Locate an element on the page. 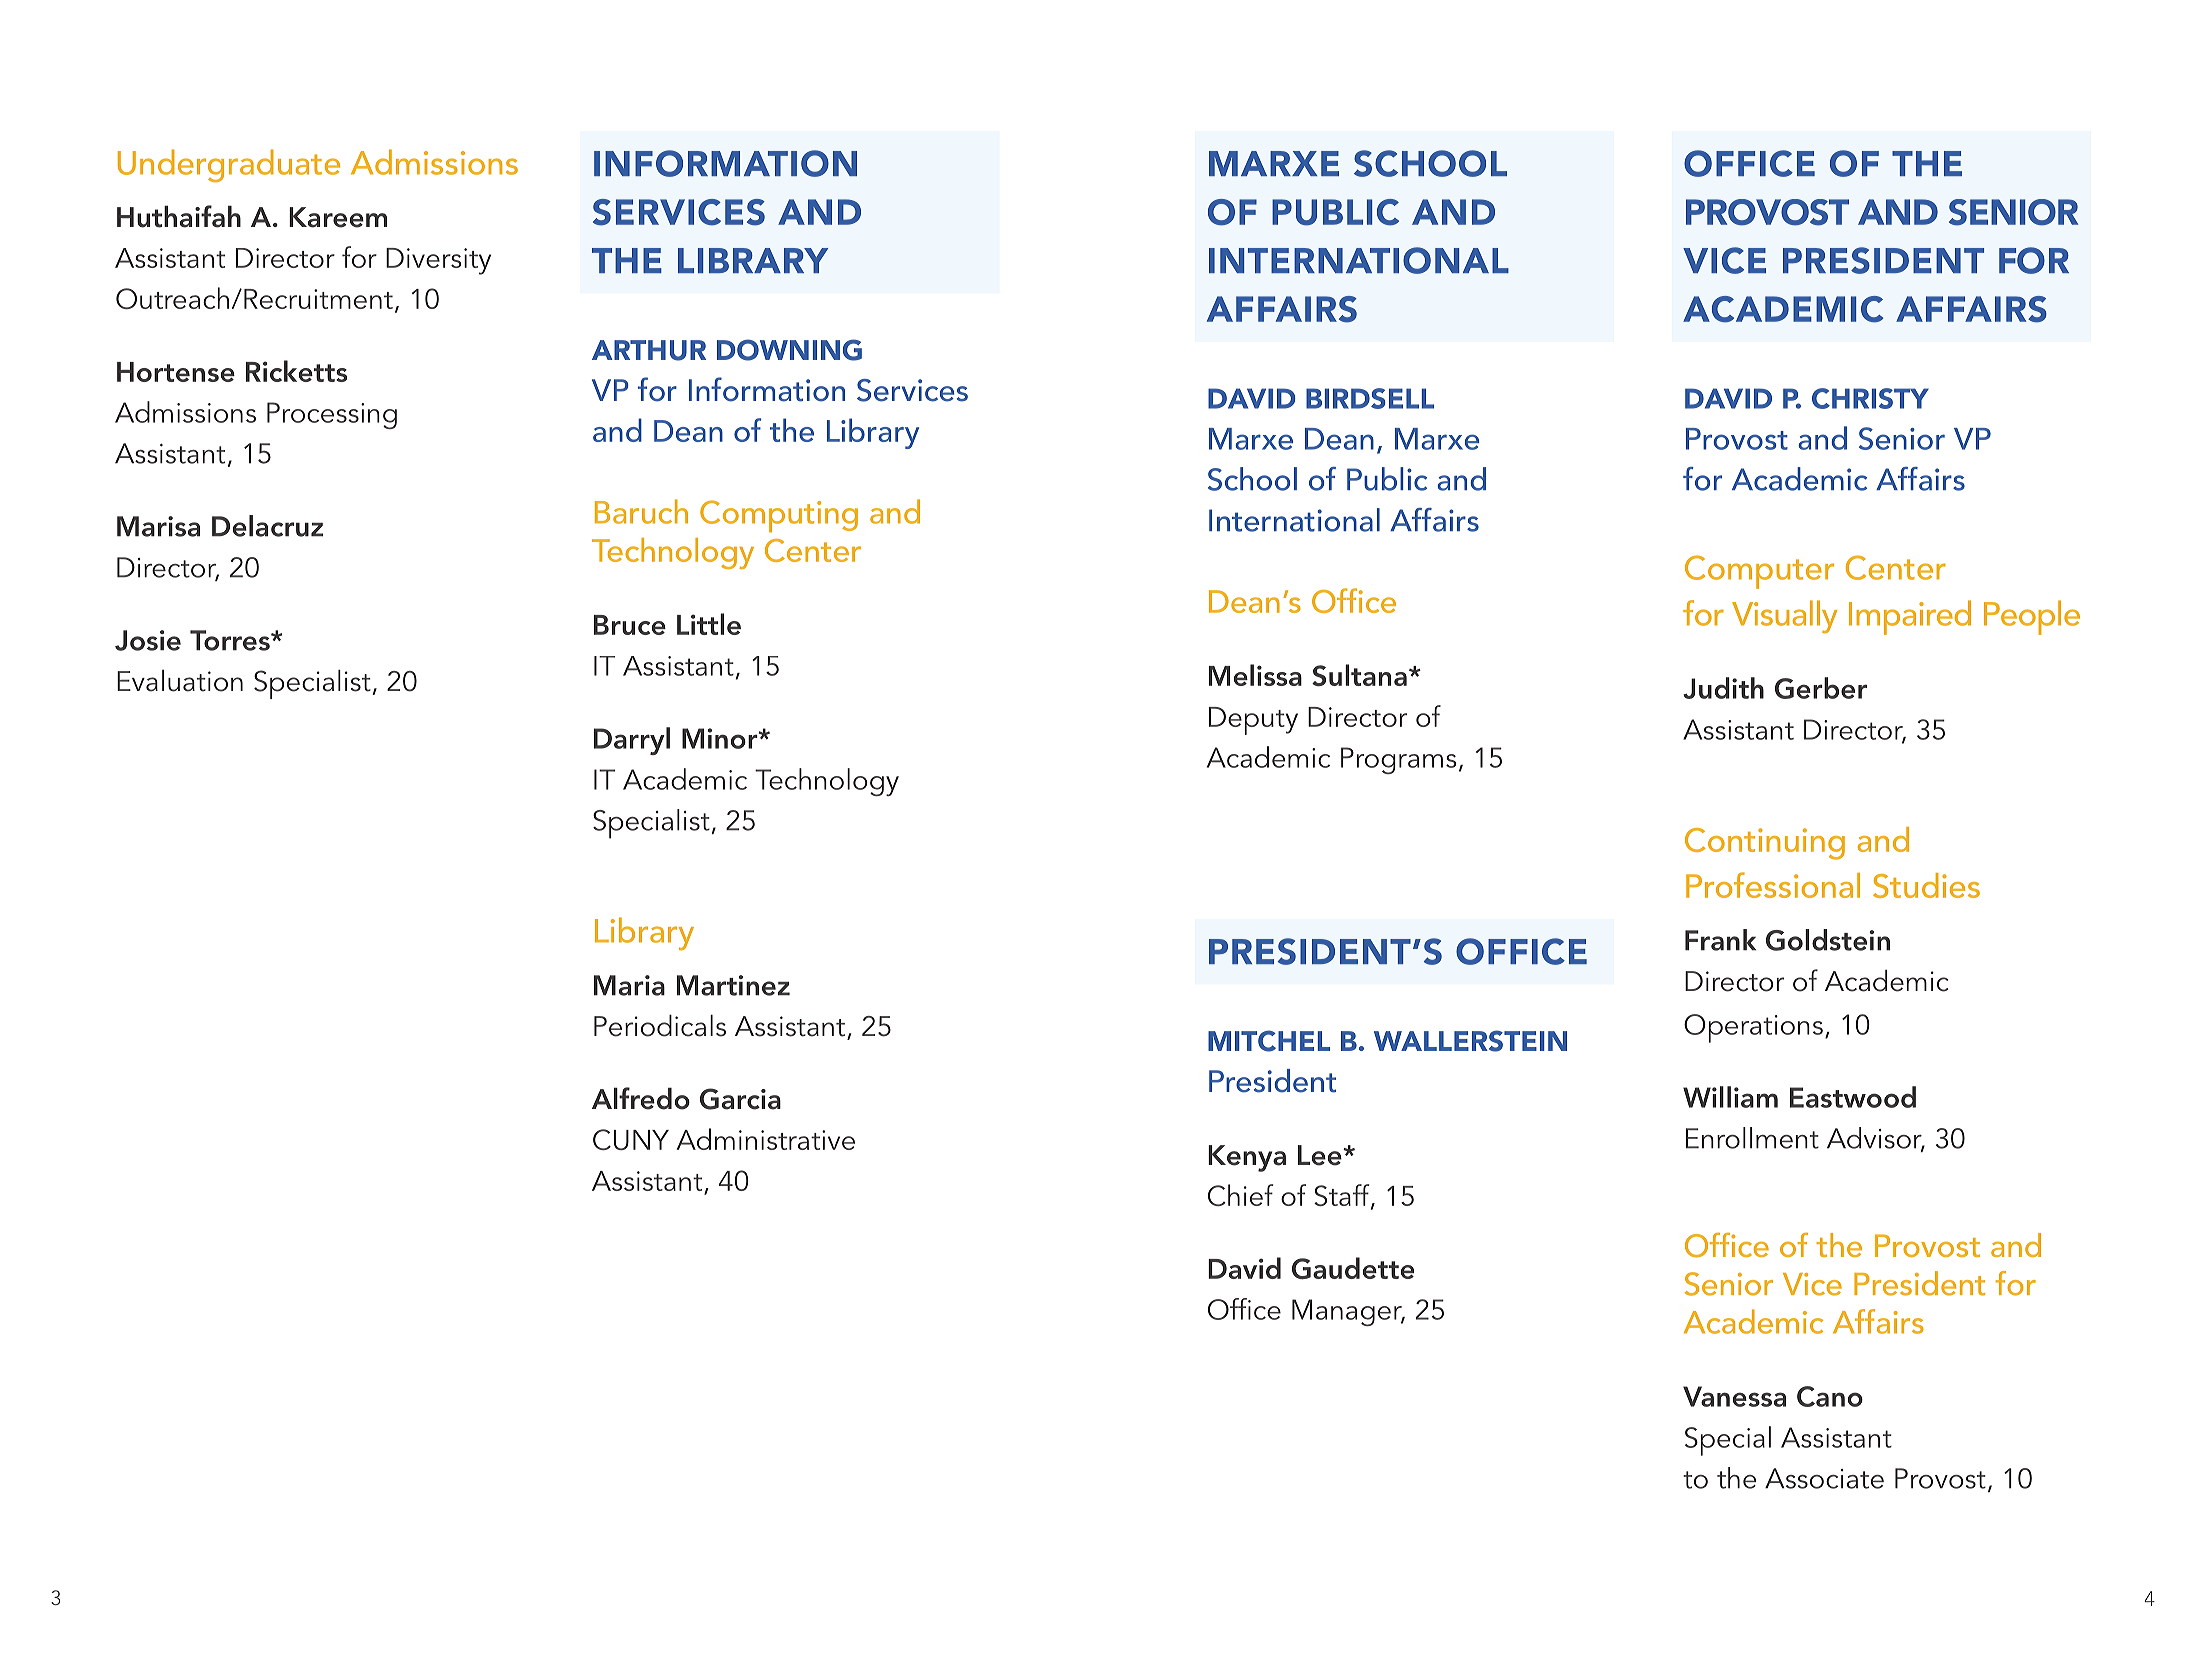 The width and height of the page is (2206, 1654). Maria is located at coordinates (629, 985).
